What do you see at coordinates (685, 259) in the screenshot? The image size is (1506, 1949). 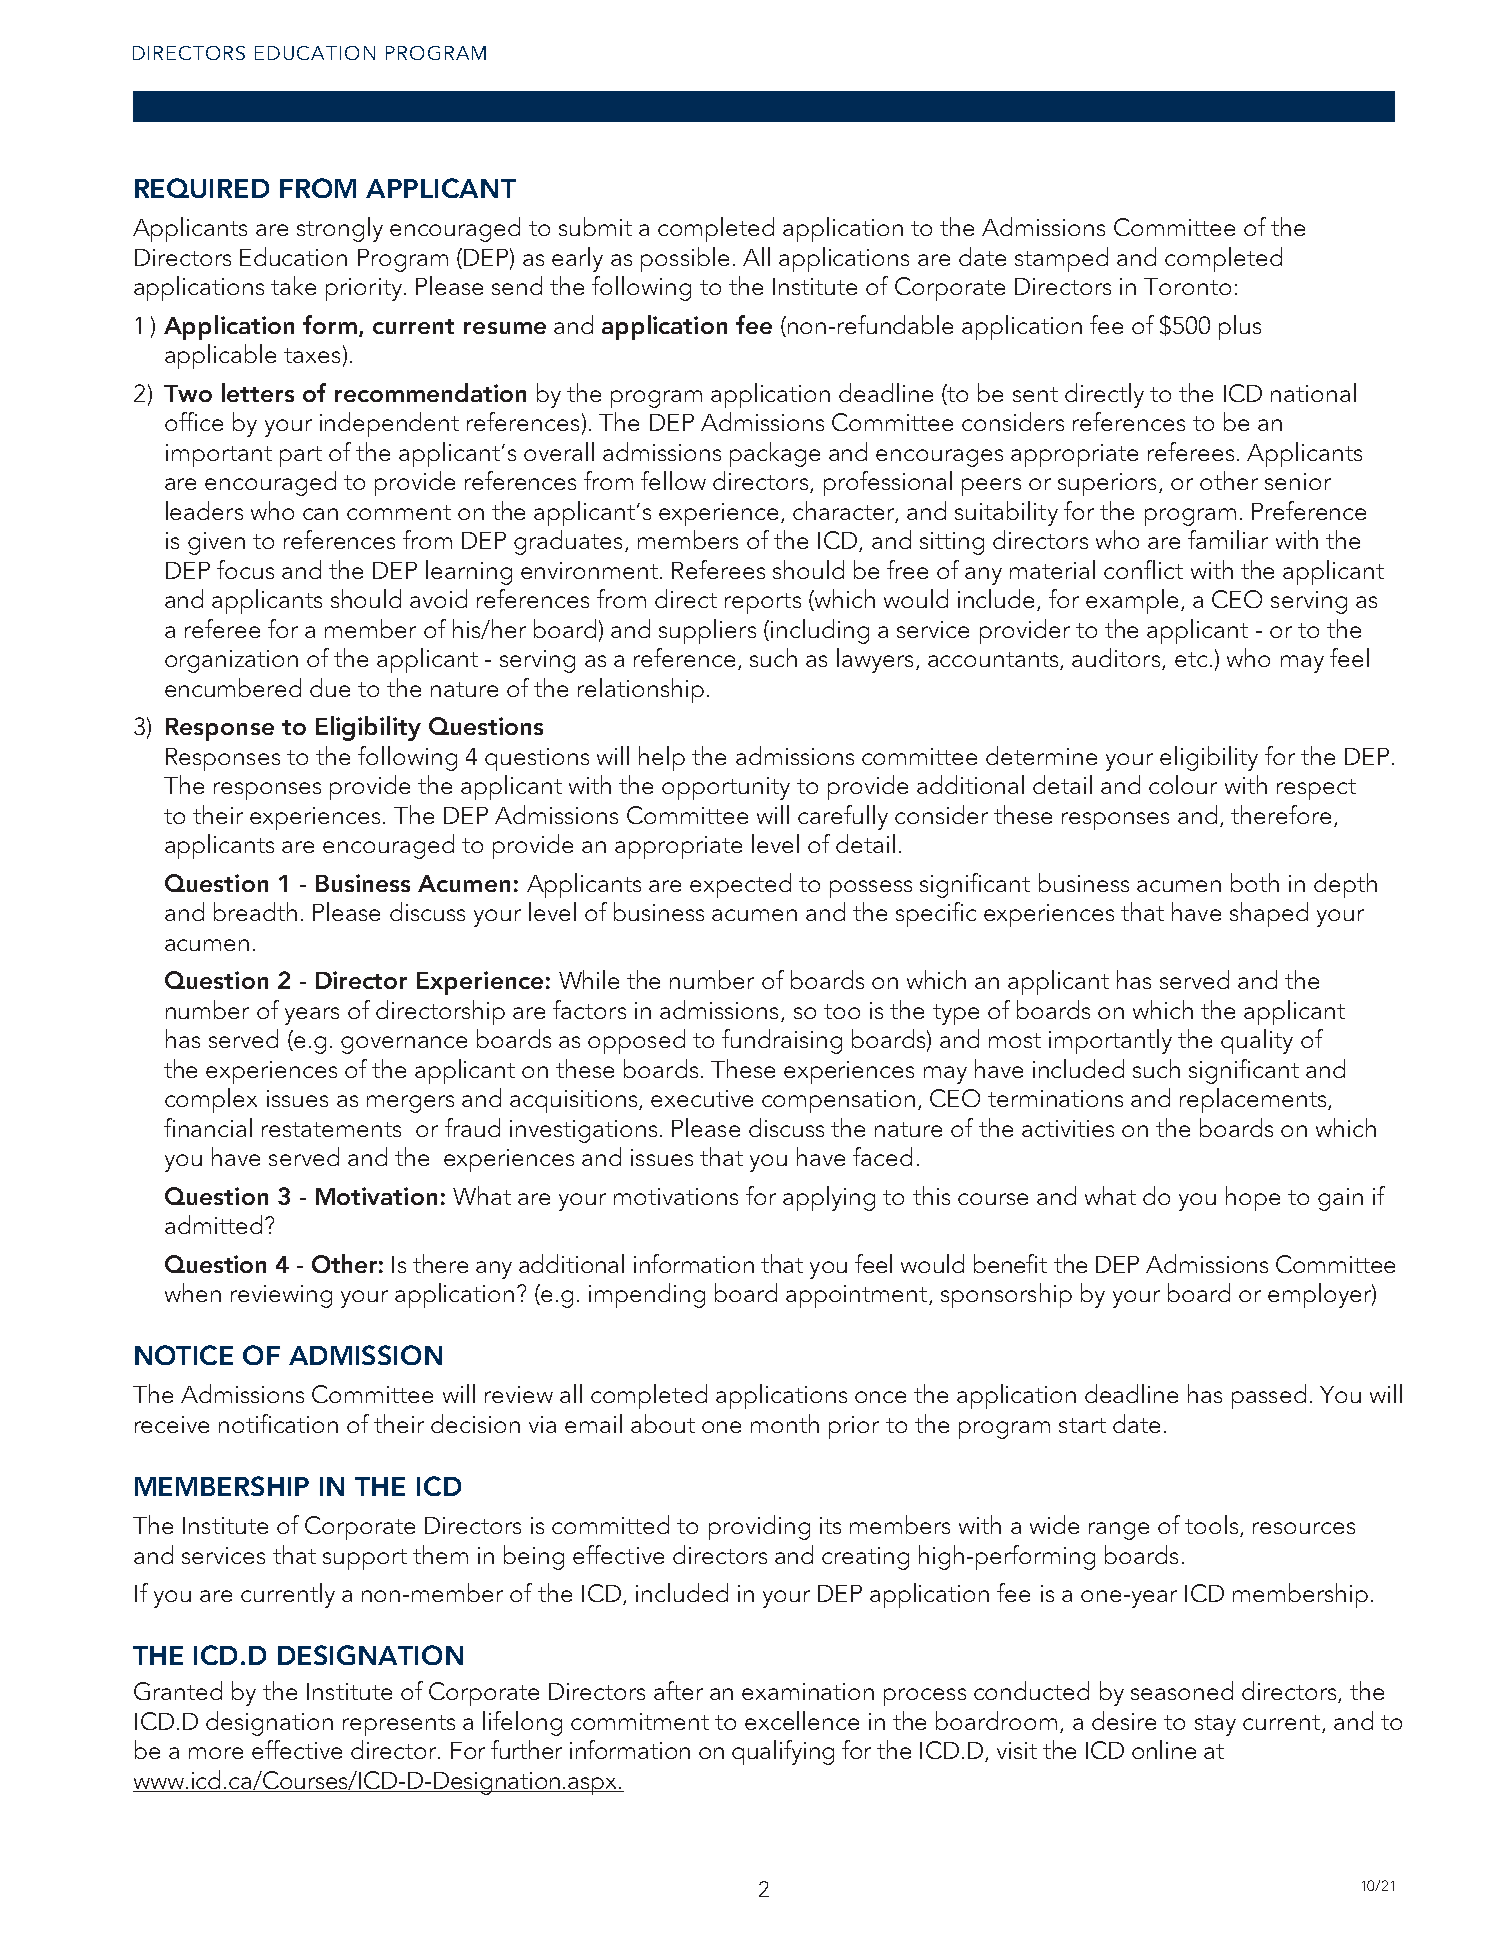 I see `possible` at bounding box center [685, 259].
